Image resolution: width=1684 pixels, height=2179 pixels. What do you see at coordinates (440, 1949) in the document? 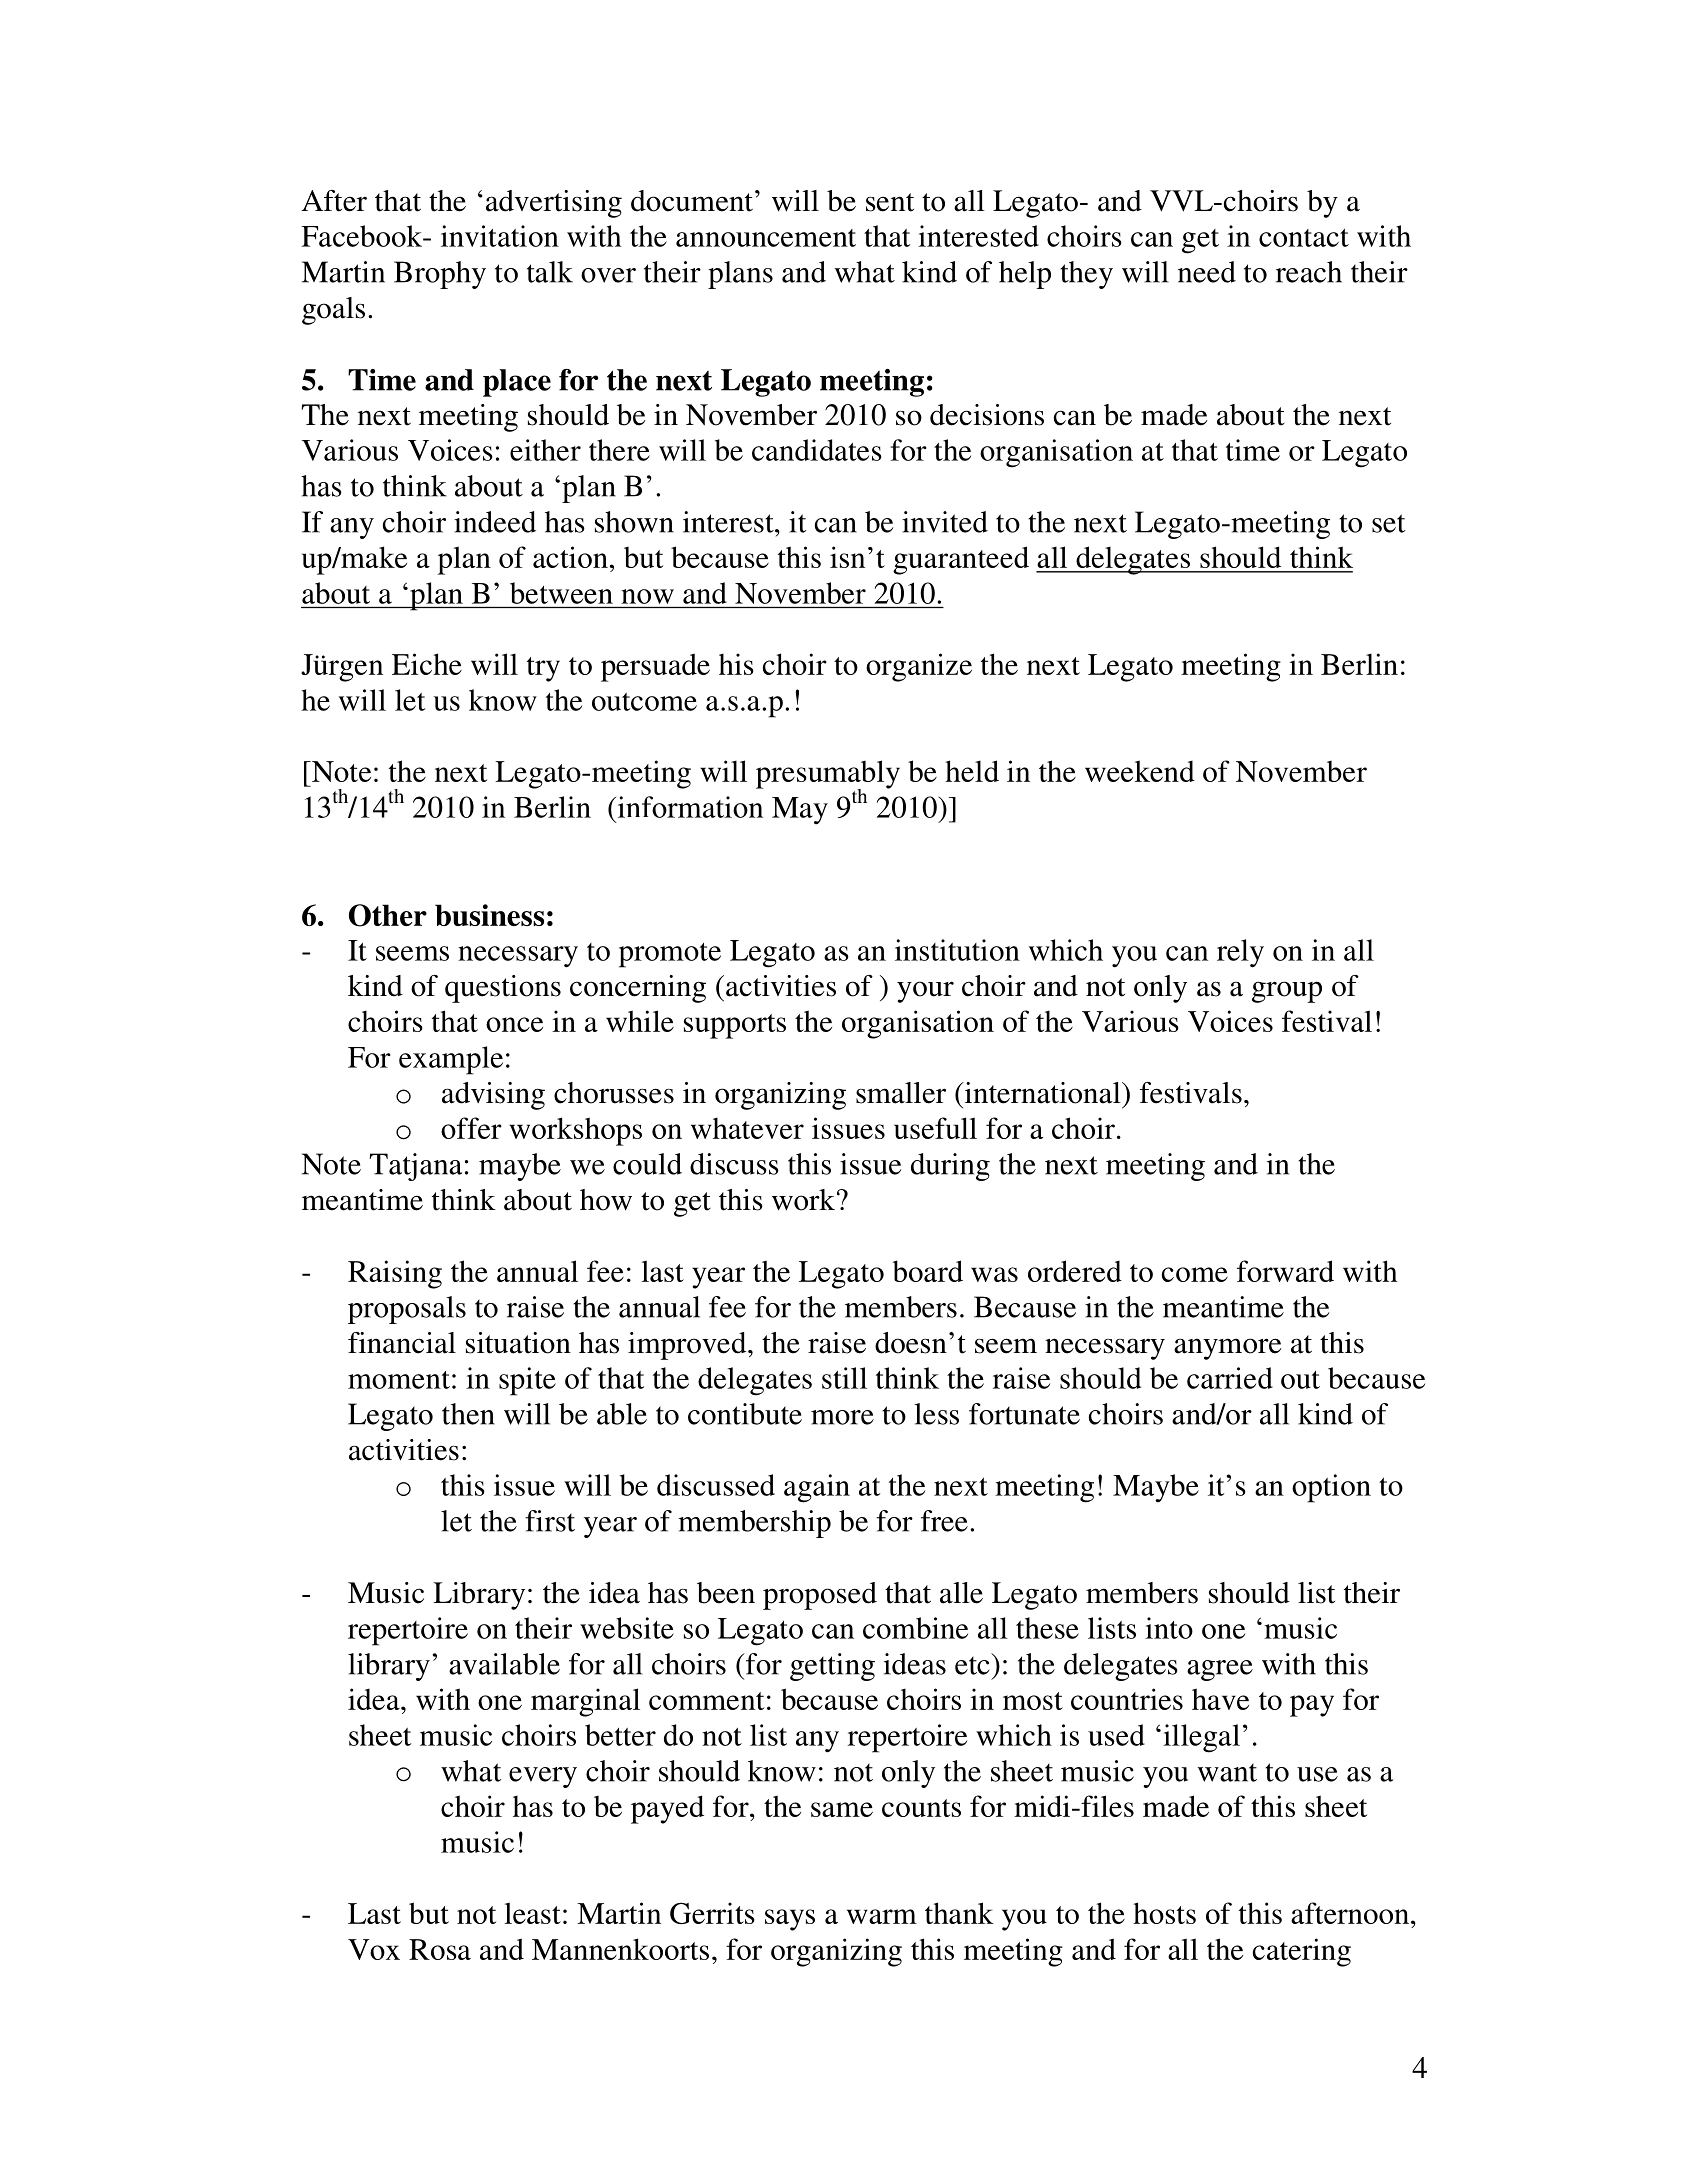
I see `Rosa` at bounding box center [440, 1949].
